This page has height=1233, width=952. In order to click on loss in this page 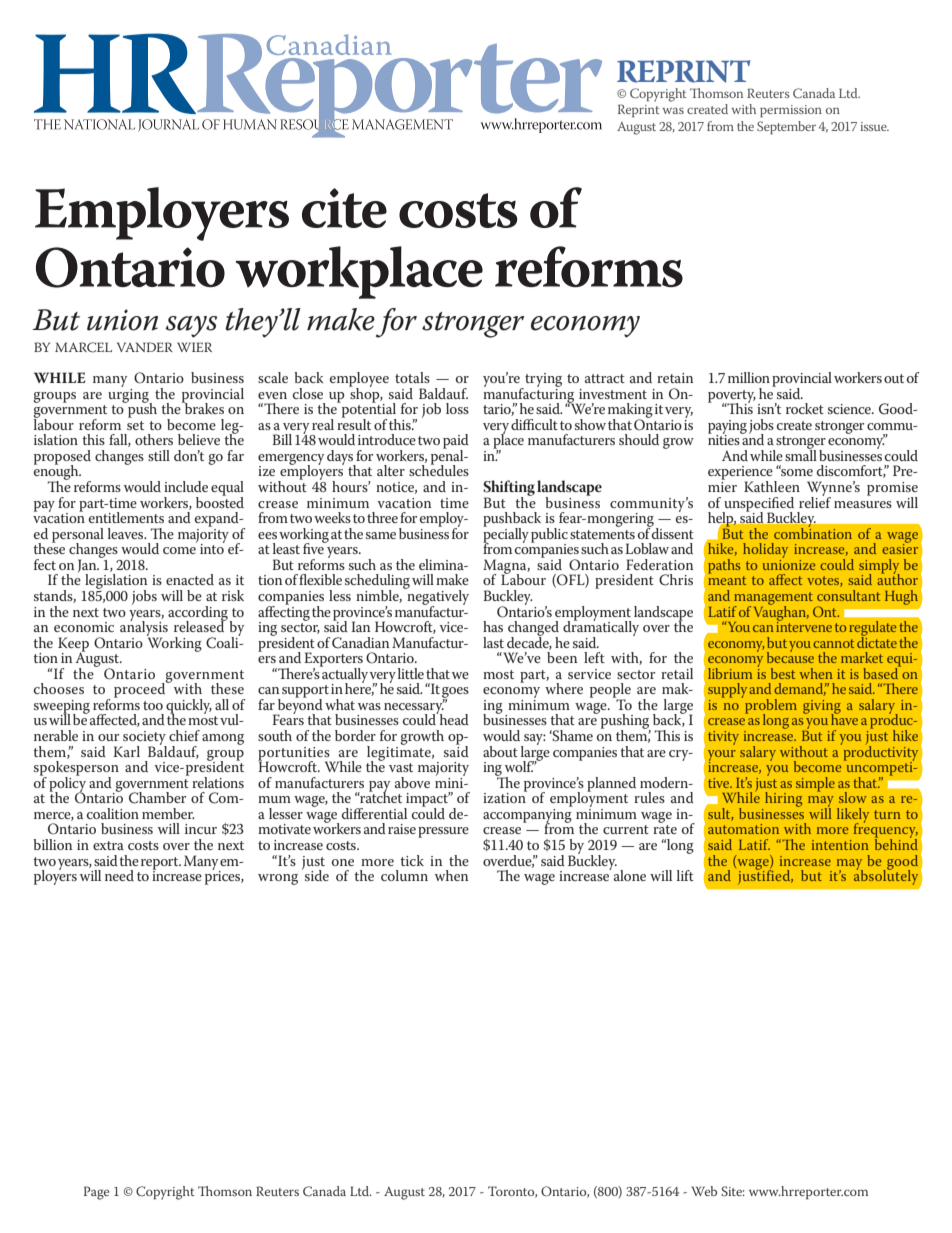, I will do `click(457, 408)`.
